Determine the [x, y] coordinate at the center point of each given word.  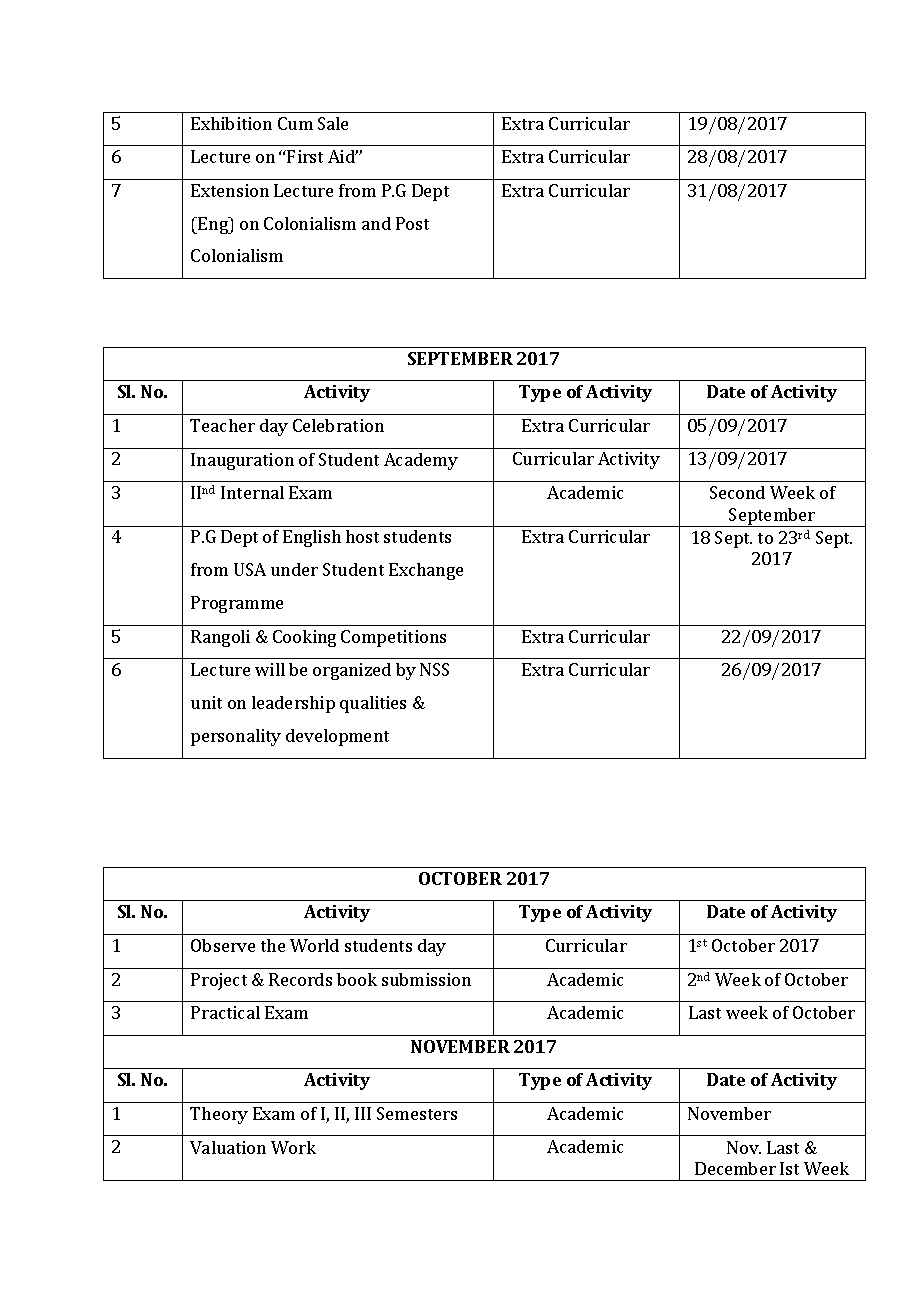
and [376, 223]
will [270, 669]
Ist [789, 1168]
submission [426, 979]
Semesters [417, 1113]
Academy [421, 461]
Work [293, 1147]
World [314, 945]
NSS [434, 669]
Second [737, 492]
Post [412, 223]
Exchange [426, 571]
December [735, 1168]
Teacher [222, 425]
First [305, 156]
